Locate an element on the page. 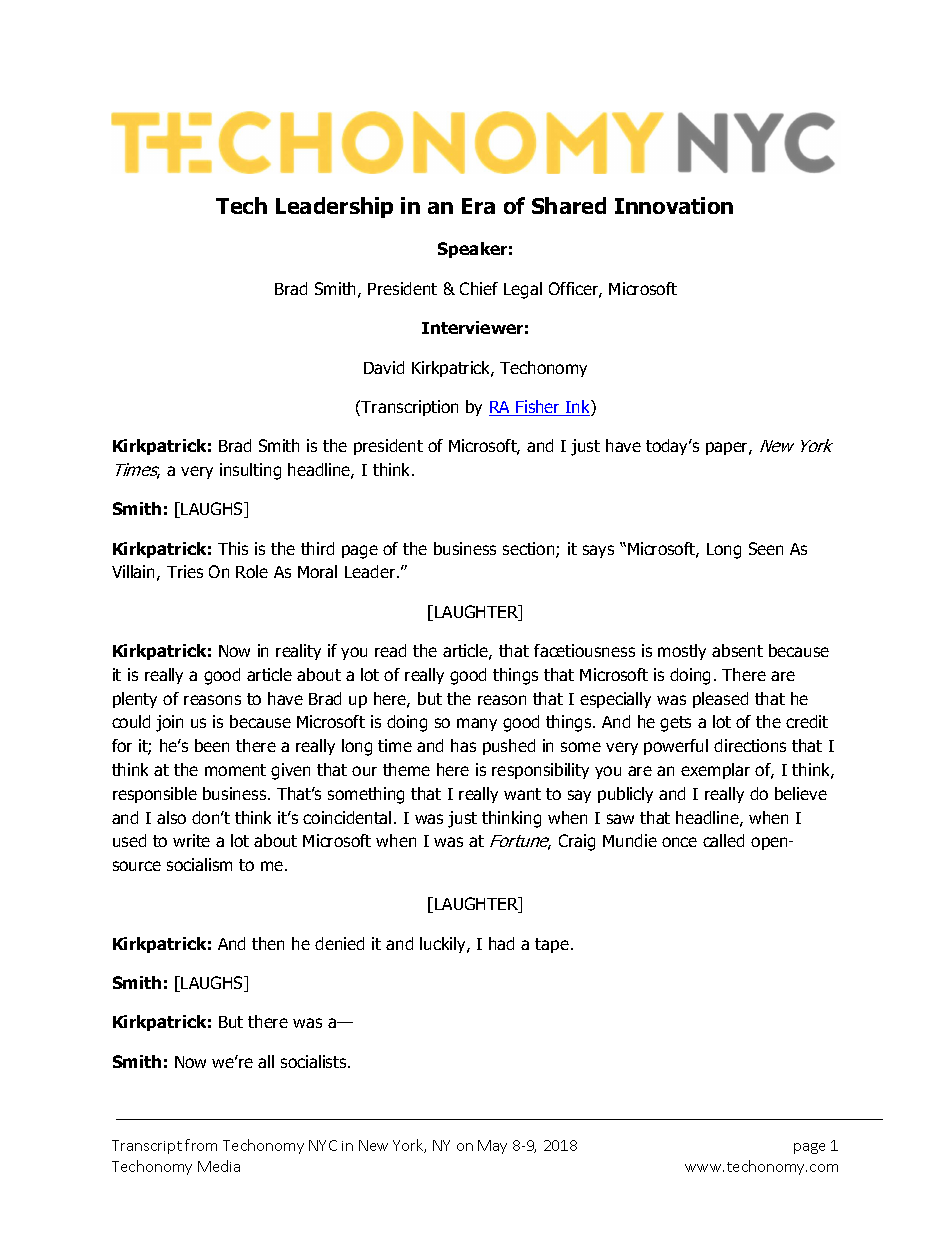 This image has width=952, height=1233. many is located at coordinates (477, 724).
